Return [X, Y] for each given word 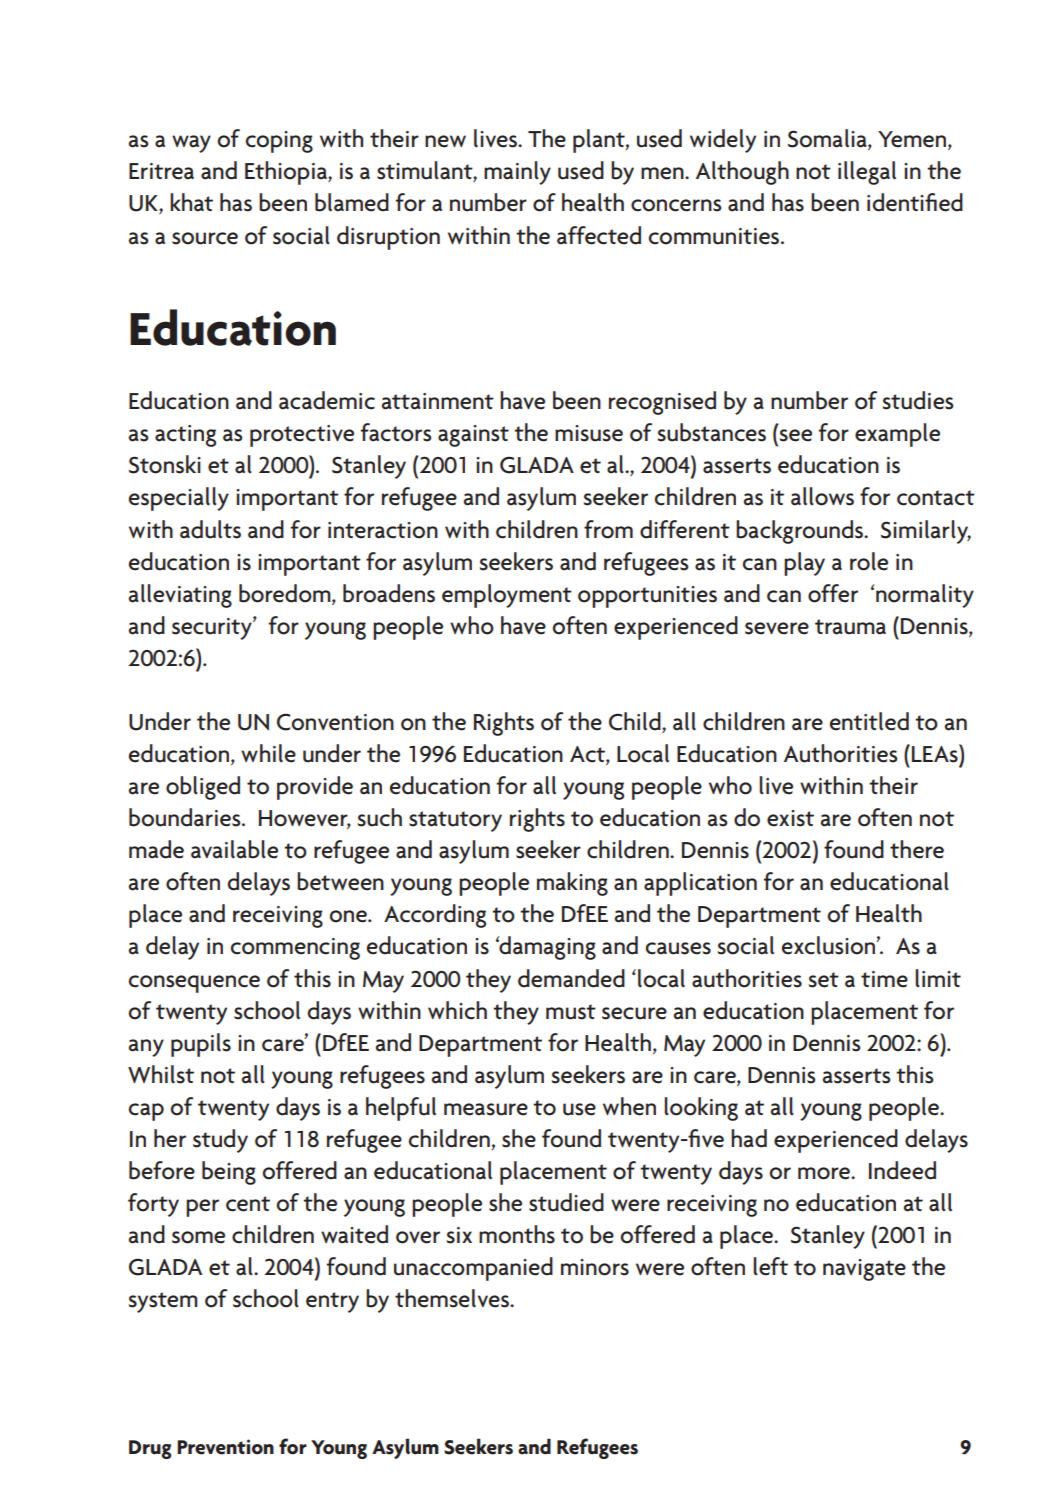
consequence [194, 984]
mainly [517, 173]
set [823, 980]
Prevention [225, 1447]
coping [279, 142]
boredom [286, 594]
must [571, 1012]
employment [507, 596]
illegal [867, 173]
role [869, 561]
